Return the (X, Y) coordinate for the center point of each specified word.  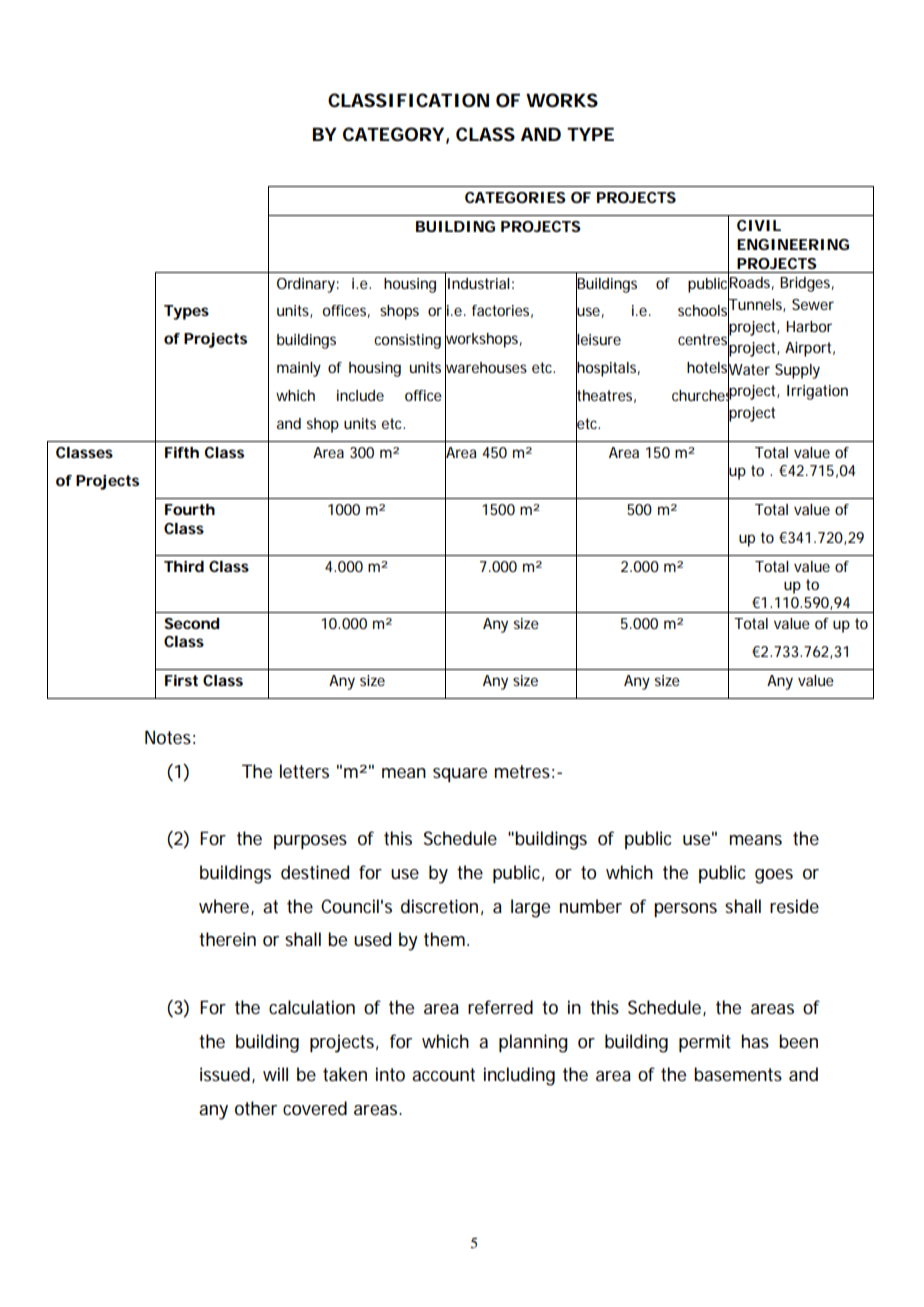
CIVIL (759, 225)
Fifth (182, 452)
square (460, 775)
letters (304, 771)
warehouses (486, 367)
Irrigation (817, 392)
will (275, 1074)
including (519, 1076)
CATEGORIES (515, 197)
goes (774, 876)
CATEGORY (393, 134)
